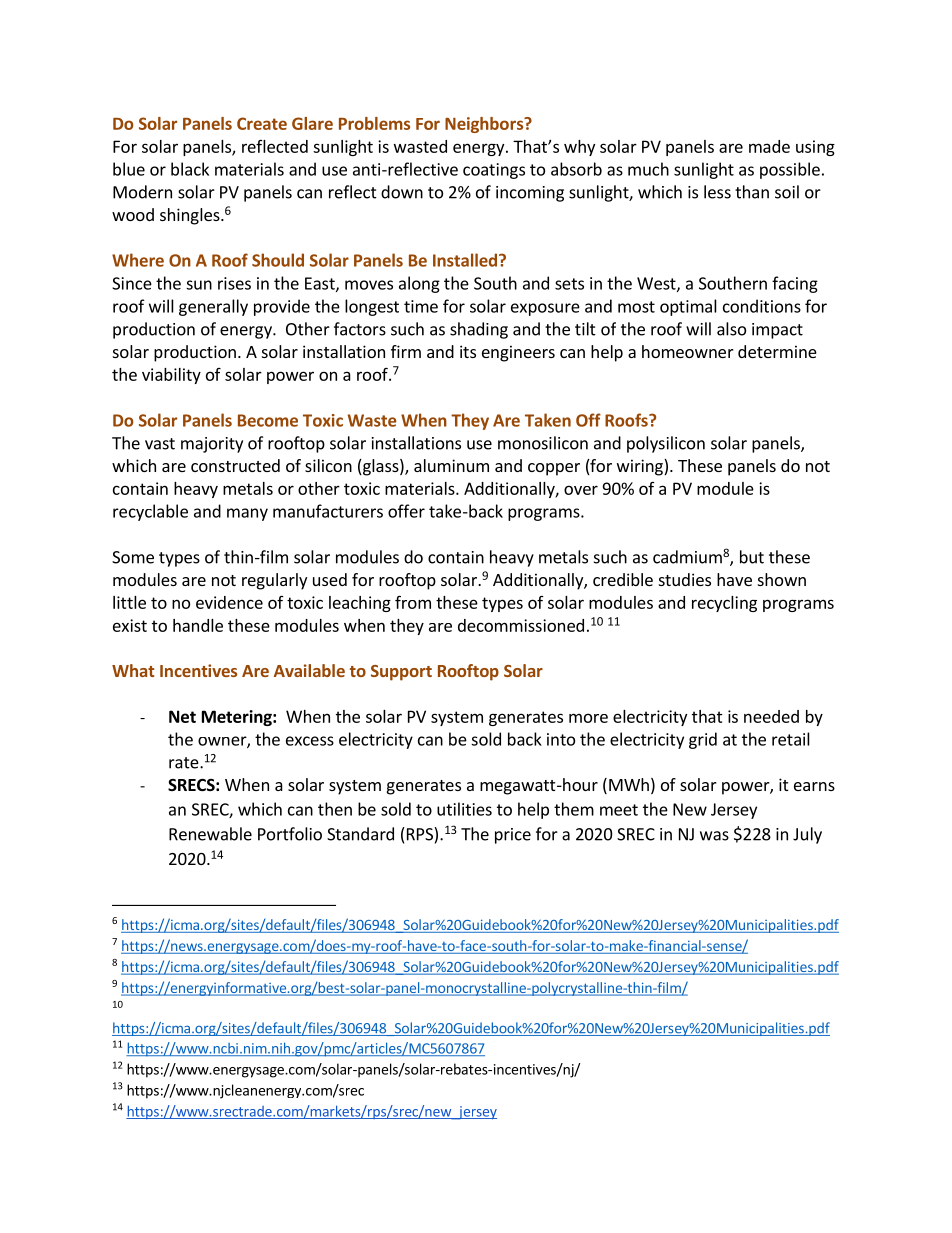  Describe the element at coordinates (413, 602) in the screenshot. I see `from` at that location.
